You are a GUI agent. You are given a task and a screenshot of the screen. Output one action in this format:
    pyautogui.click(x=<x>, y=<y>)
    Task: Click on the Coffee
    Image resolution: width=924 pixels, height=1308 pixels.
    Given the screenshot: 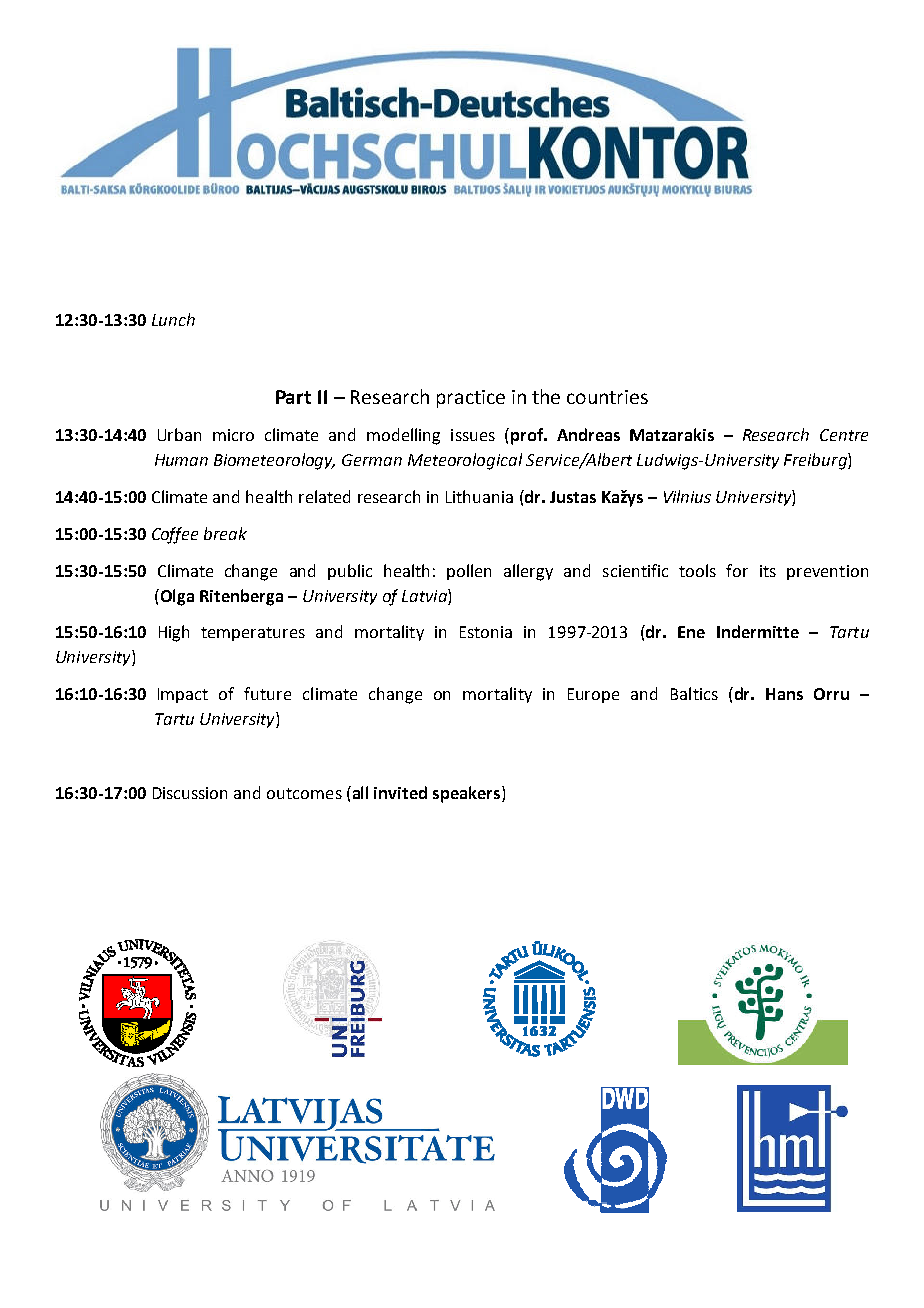 What is the action you would take?
    pyautogui.click(x=175, y=535)
